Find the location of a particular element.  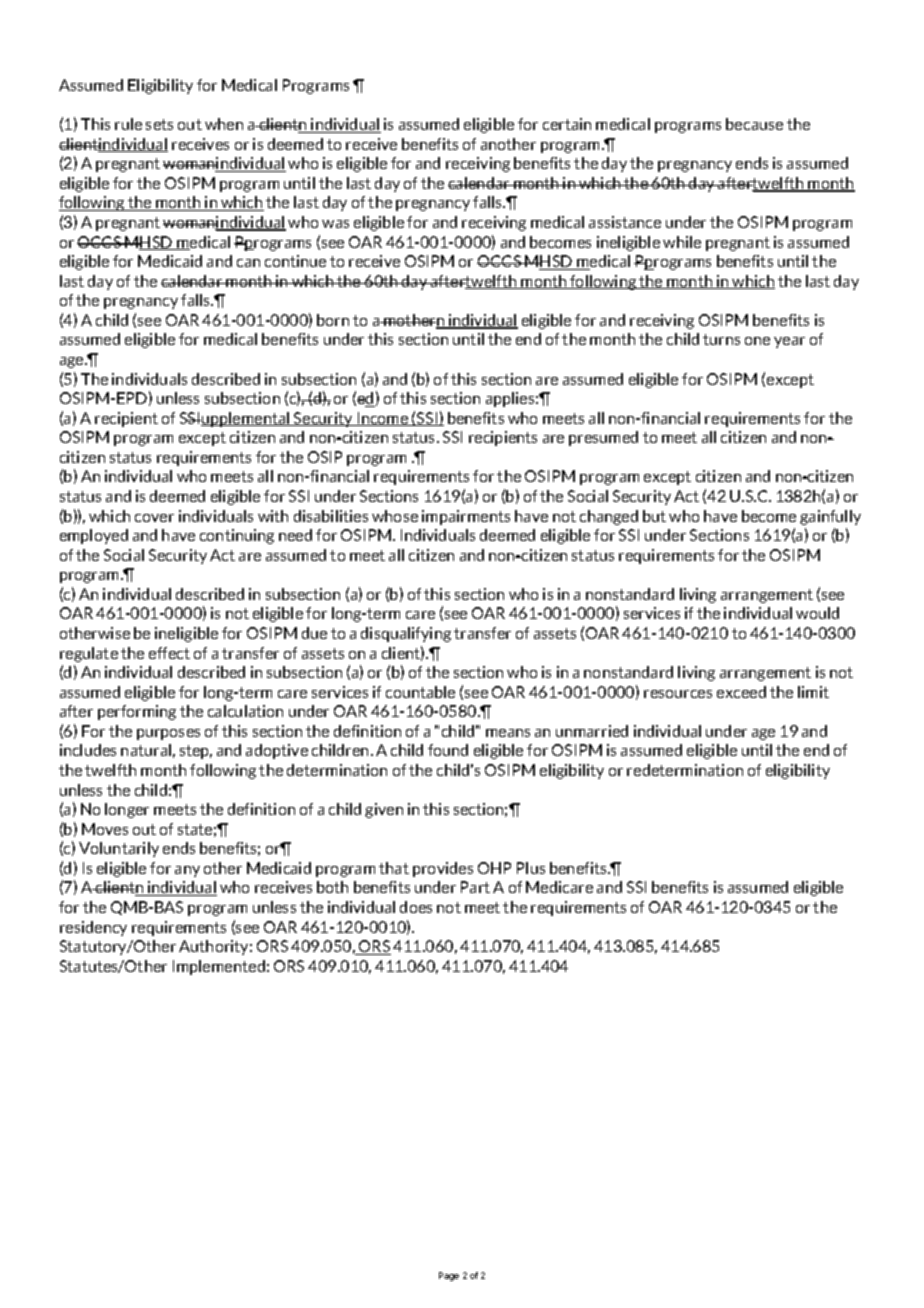

because is located at coordinates (754, 124).
